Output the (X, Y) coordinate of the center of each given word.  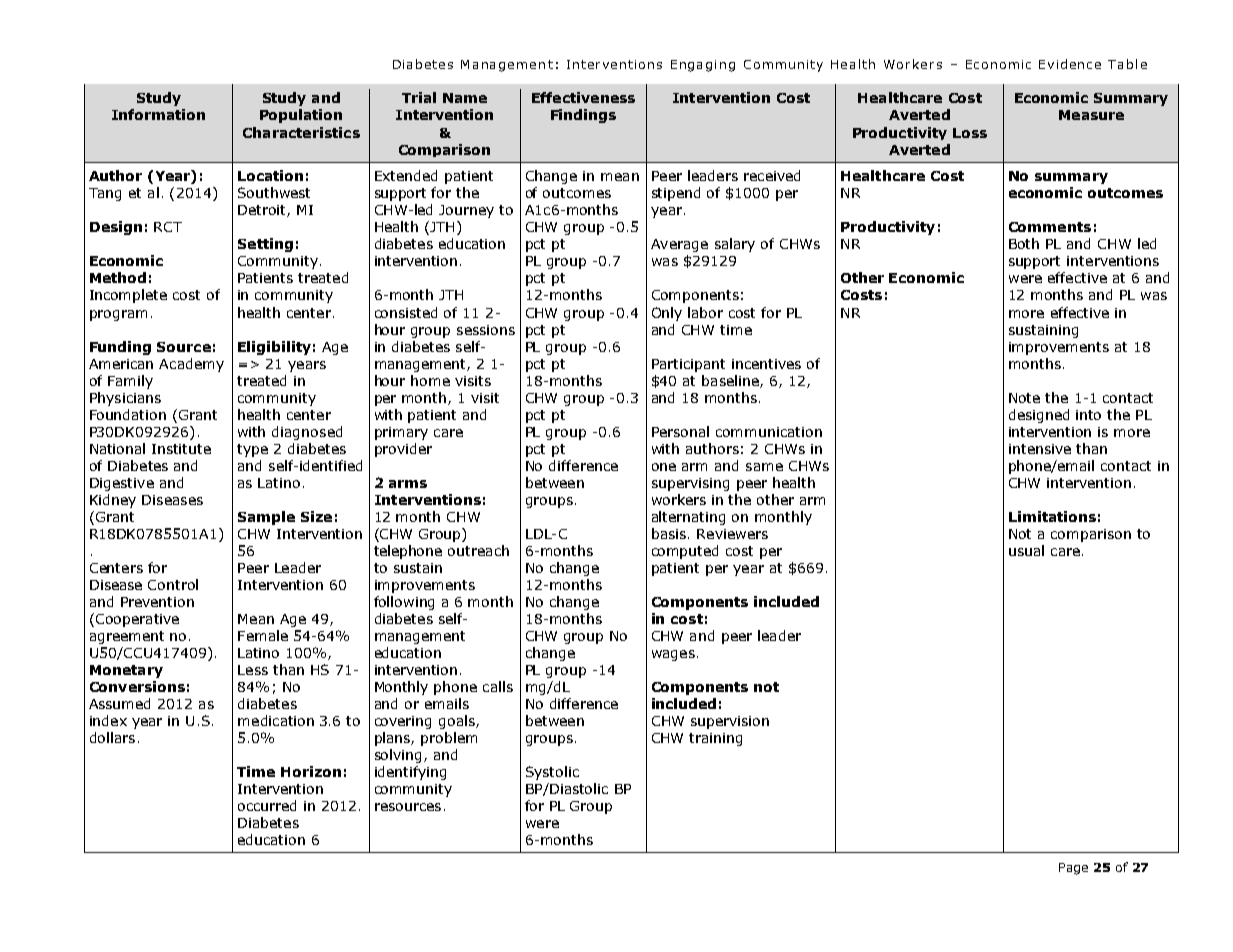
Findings (583, 116)
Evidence (1070, 64)
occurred (267, 805)
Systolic (552, 773)
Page (1073, 869)
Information (158, 114)
